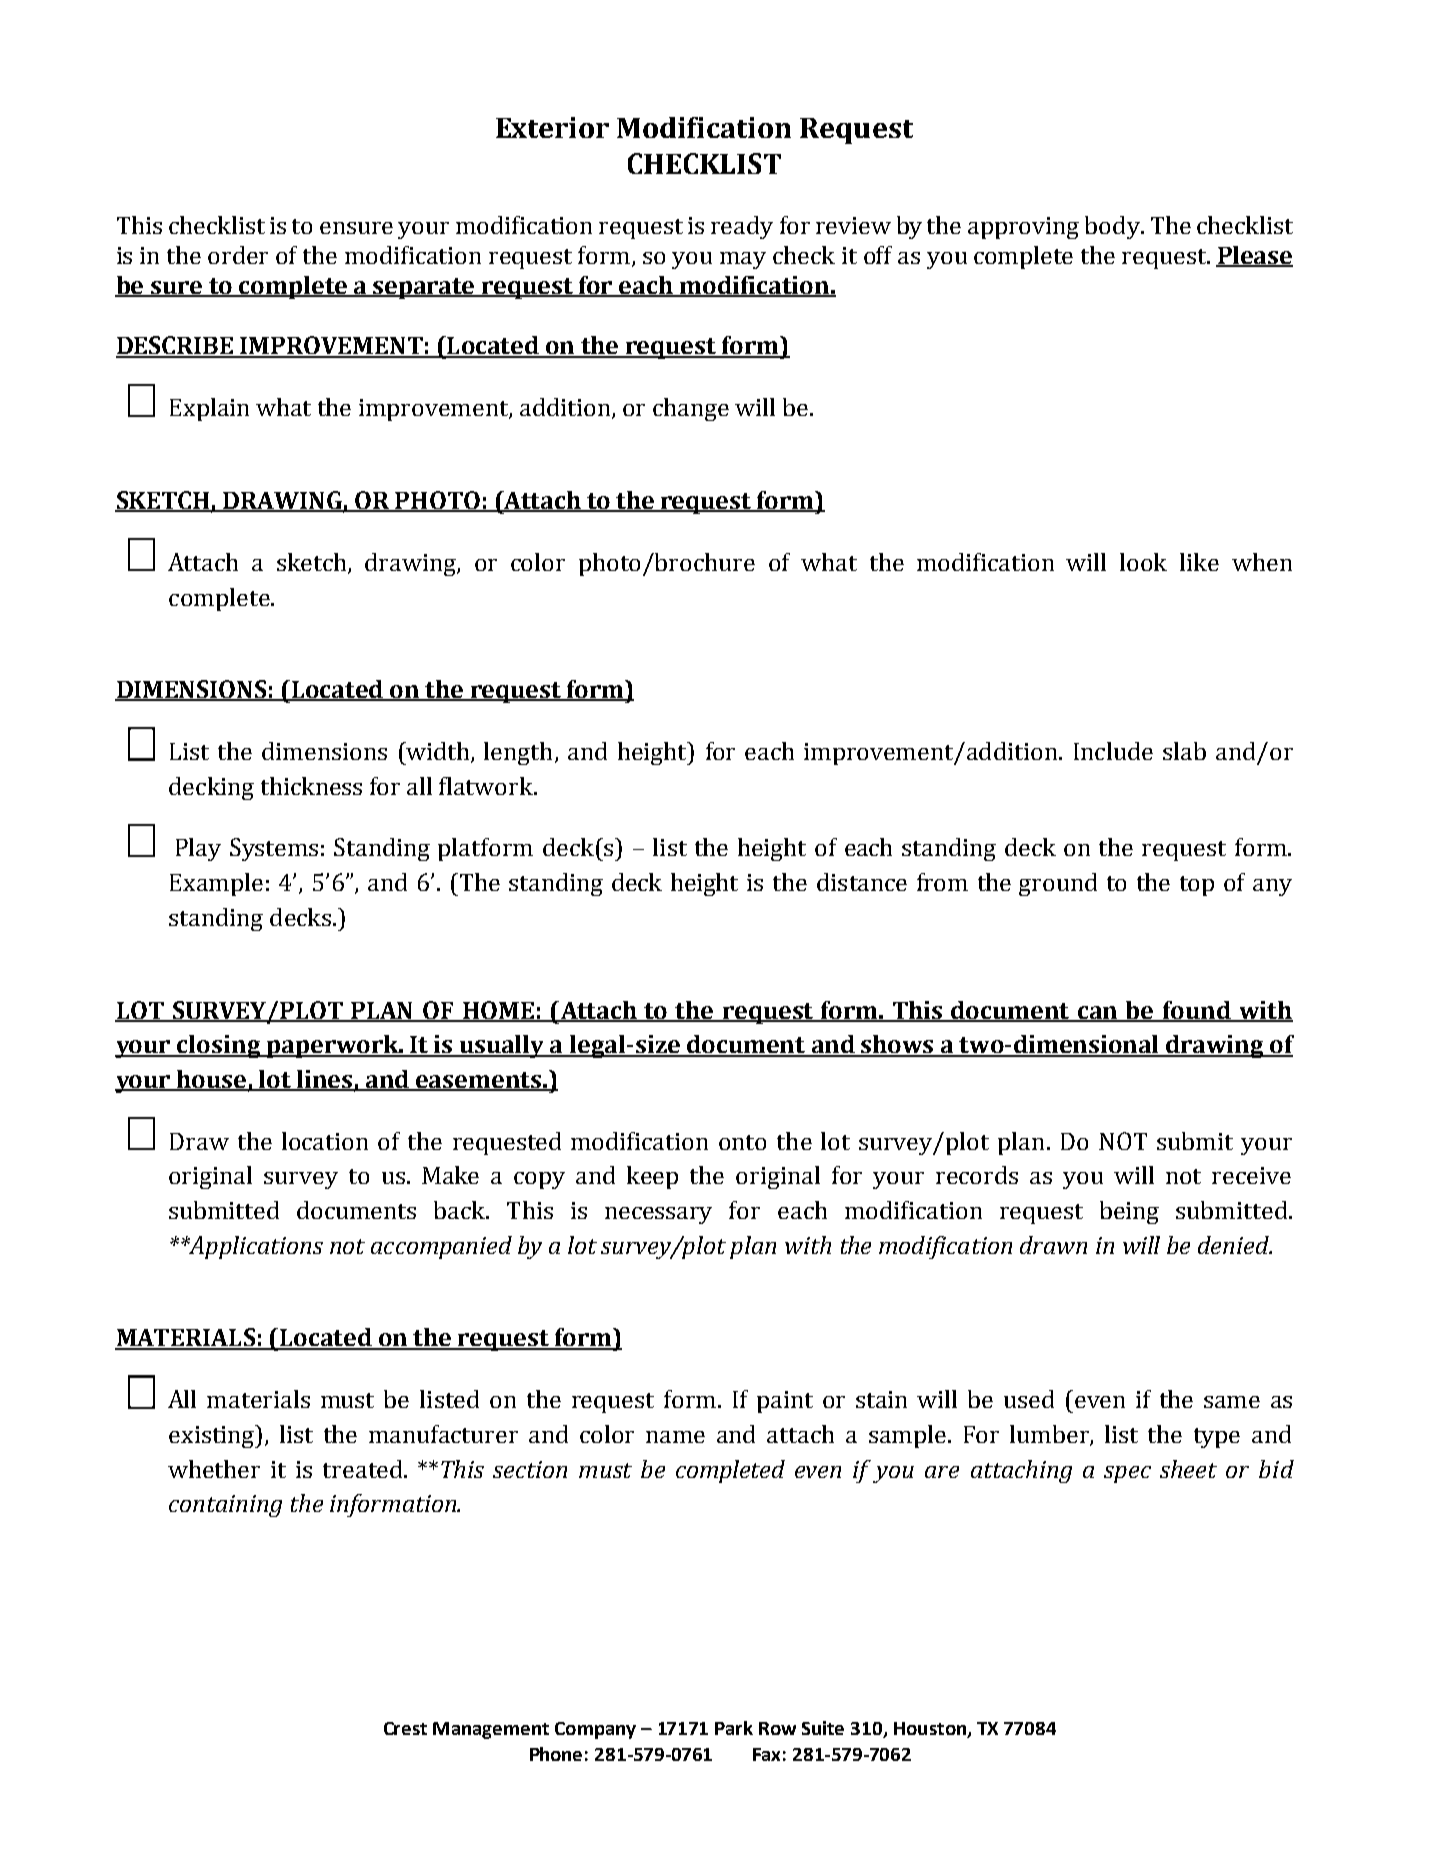 The height and width of the page is (1850, 1429). I want to click on body, so click(1113, 227).
